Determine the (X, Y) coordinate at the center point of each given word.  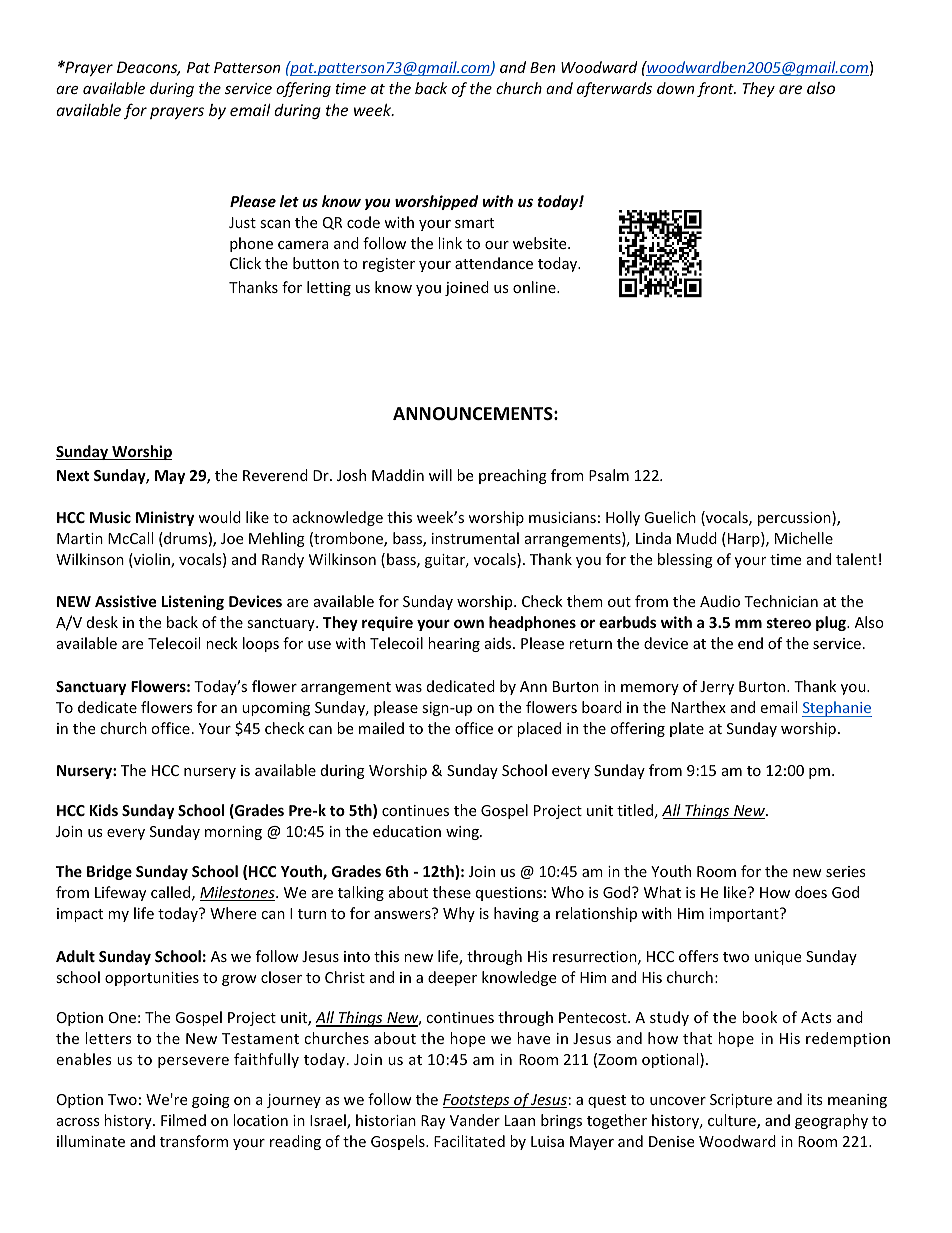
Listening (193, 602)
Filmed (183, 1120)
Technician (781, 601)
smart (474, 223)
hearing (454, 644)
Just (242, 222)
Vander (475, 1120)
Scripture (741, 1101)
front (716, 89)
